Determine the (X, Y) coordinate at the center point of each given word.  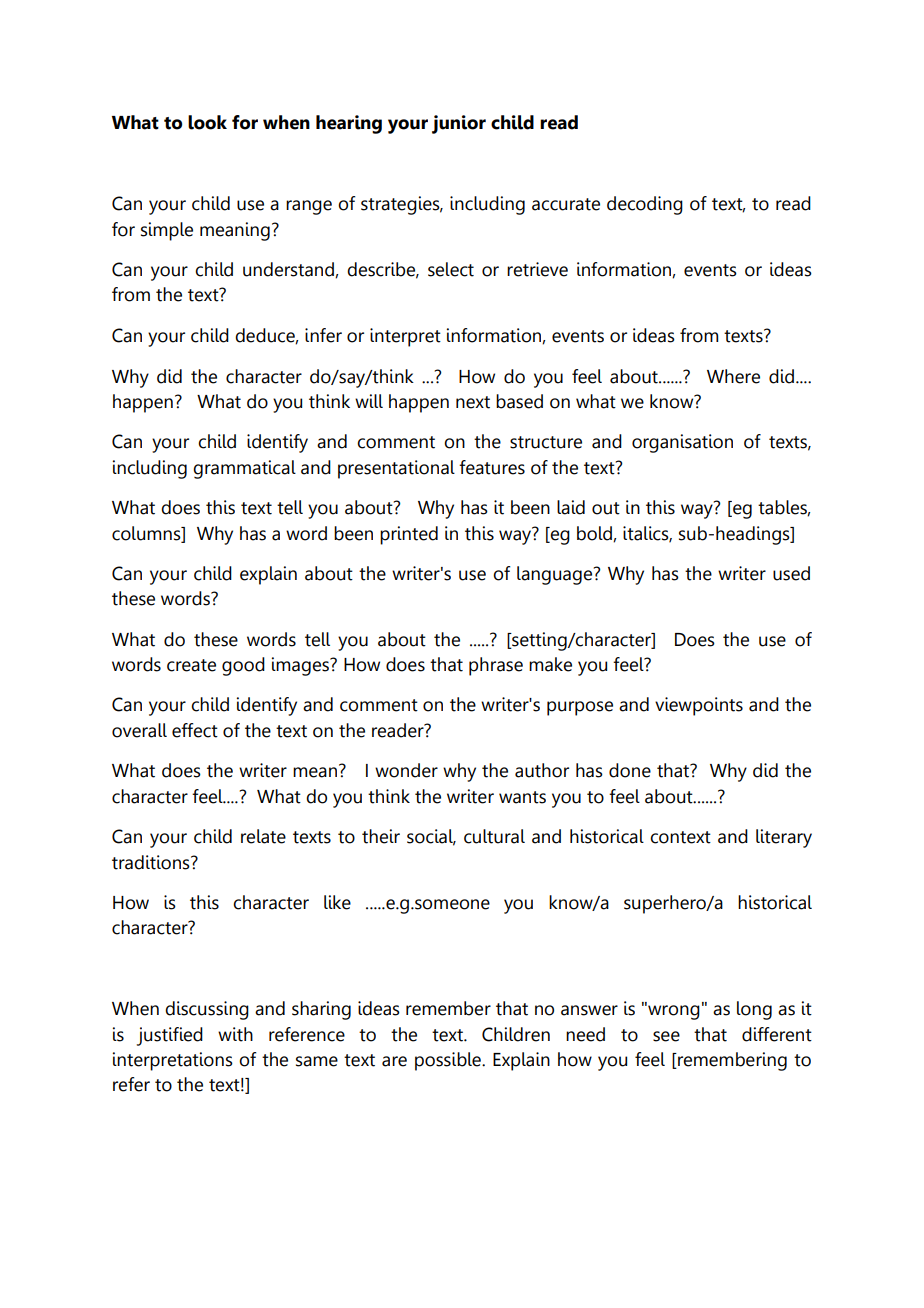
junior (459, 124)
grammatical (244, 469)
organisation (682, 443)
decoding (645, 205)
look (207, 122)
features (492, 467)
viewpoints (699, 706)
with (235, 1034)
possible (449, 1061)
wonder (406, 770)
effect (195, 730)
